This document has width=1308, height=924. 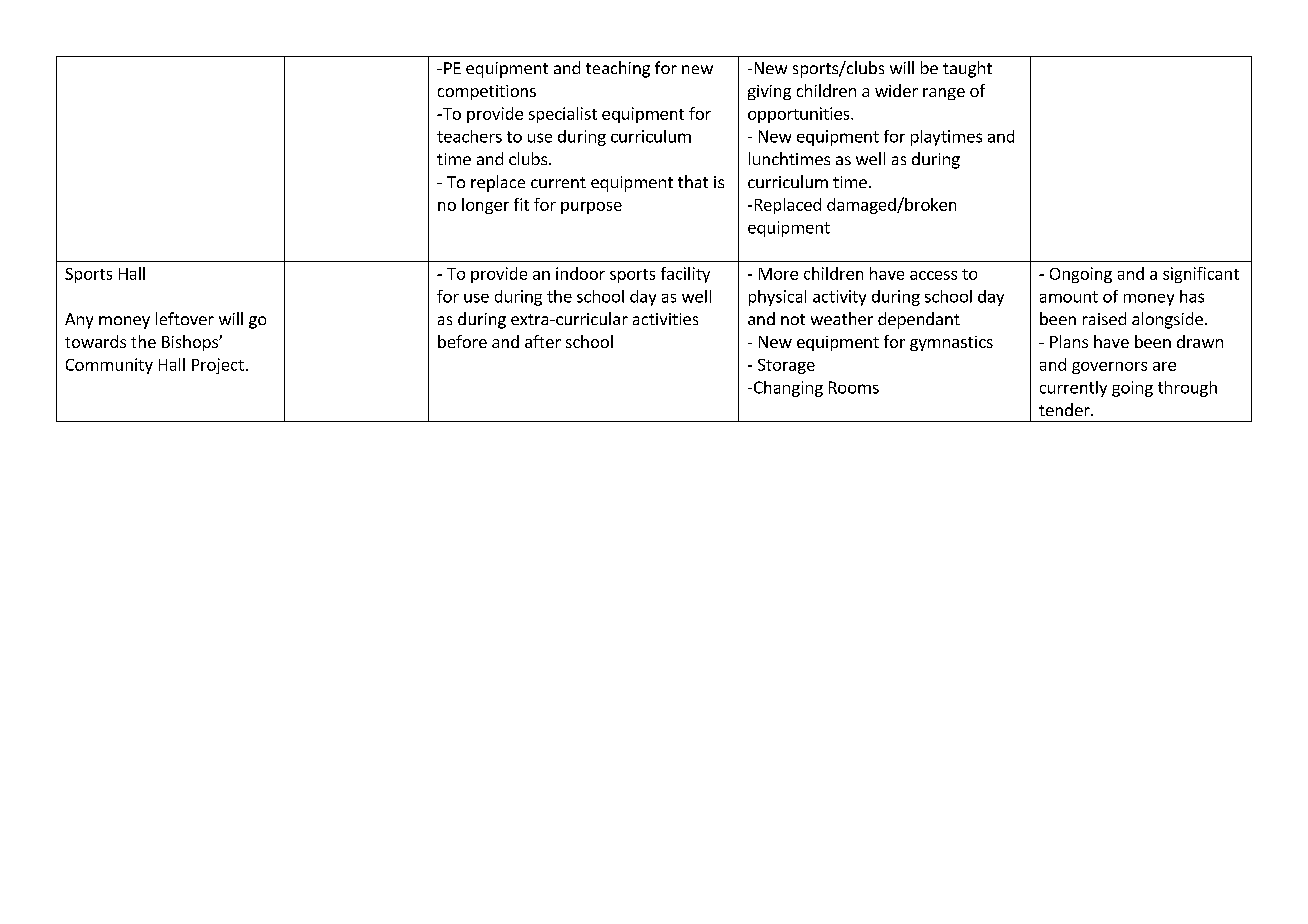 What do you see at coordinates (685, 275) in the document?
I see `facility` at bounding box center [685, 275].
